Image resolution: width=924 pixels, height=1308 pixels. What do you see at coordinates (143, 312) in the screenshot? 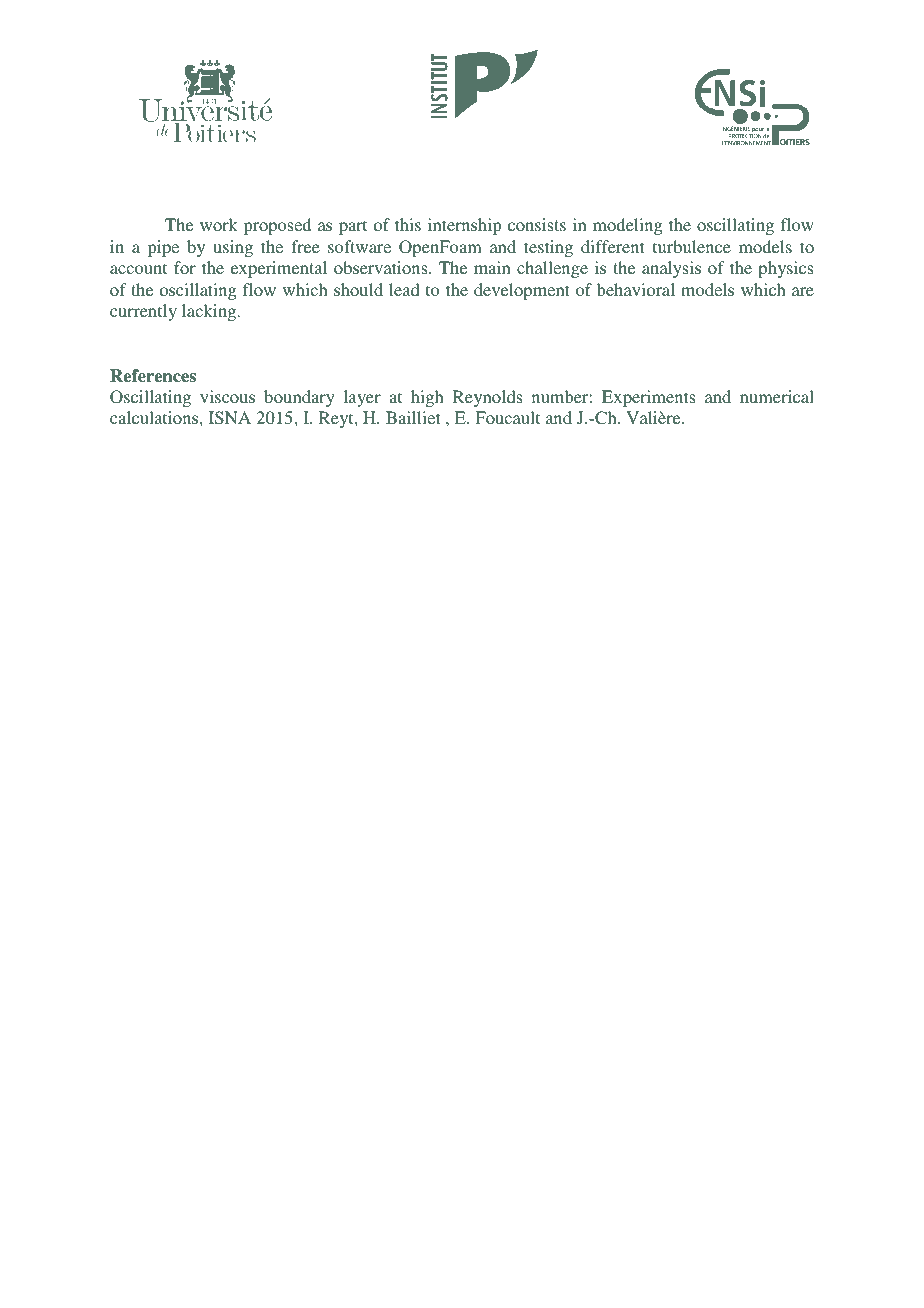
I see `currently` at bounding box center [143, 312].
